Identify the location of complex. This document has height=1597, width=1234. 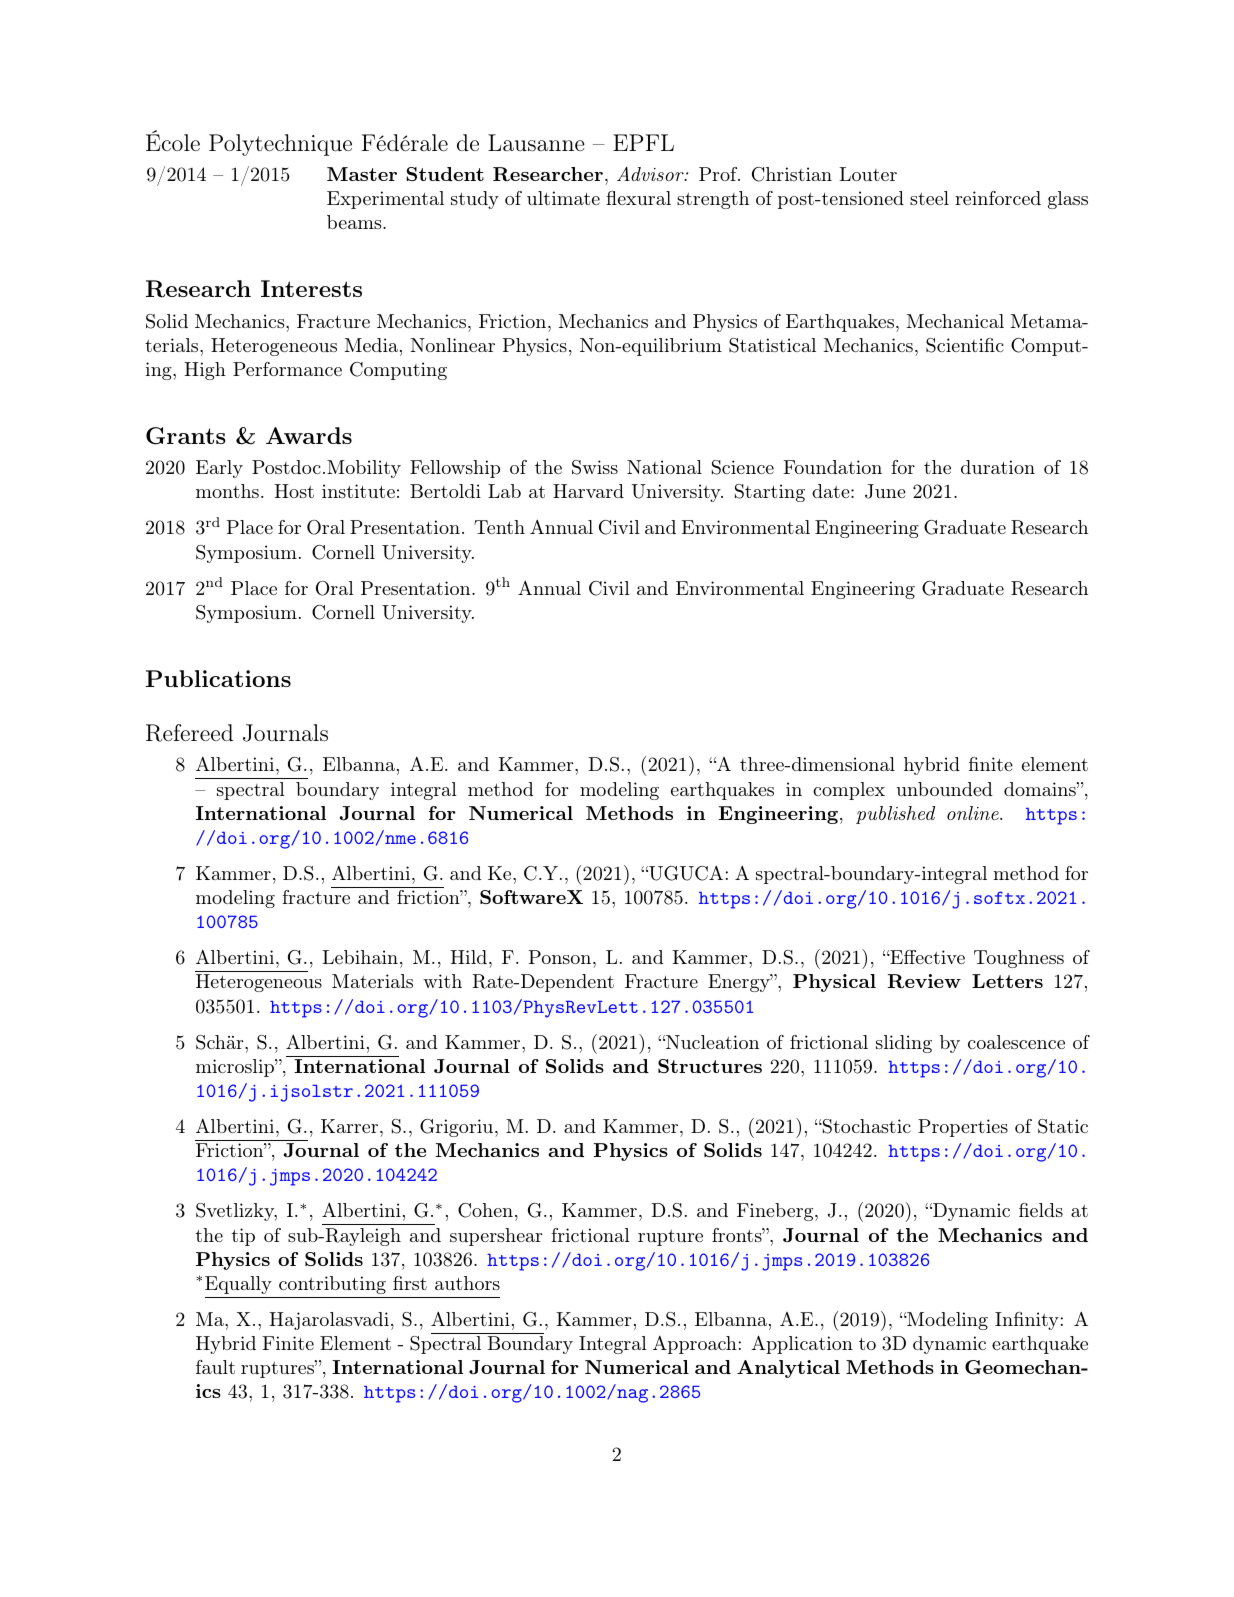
(849, 791).
